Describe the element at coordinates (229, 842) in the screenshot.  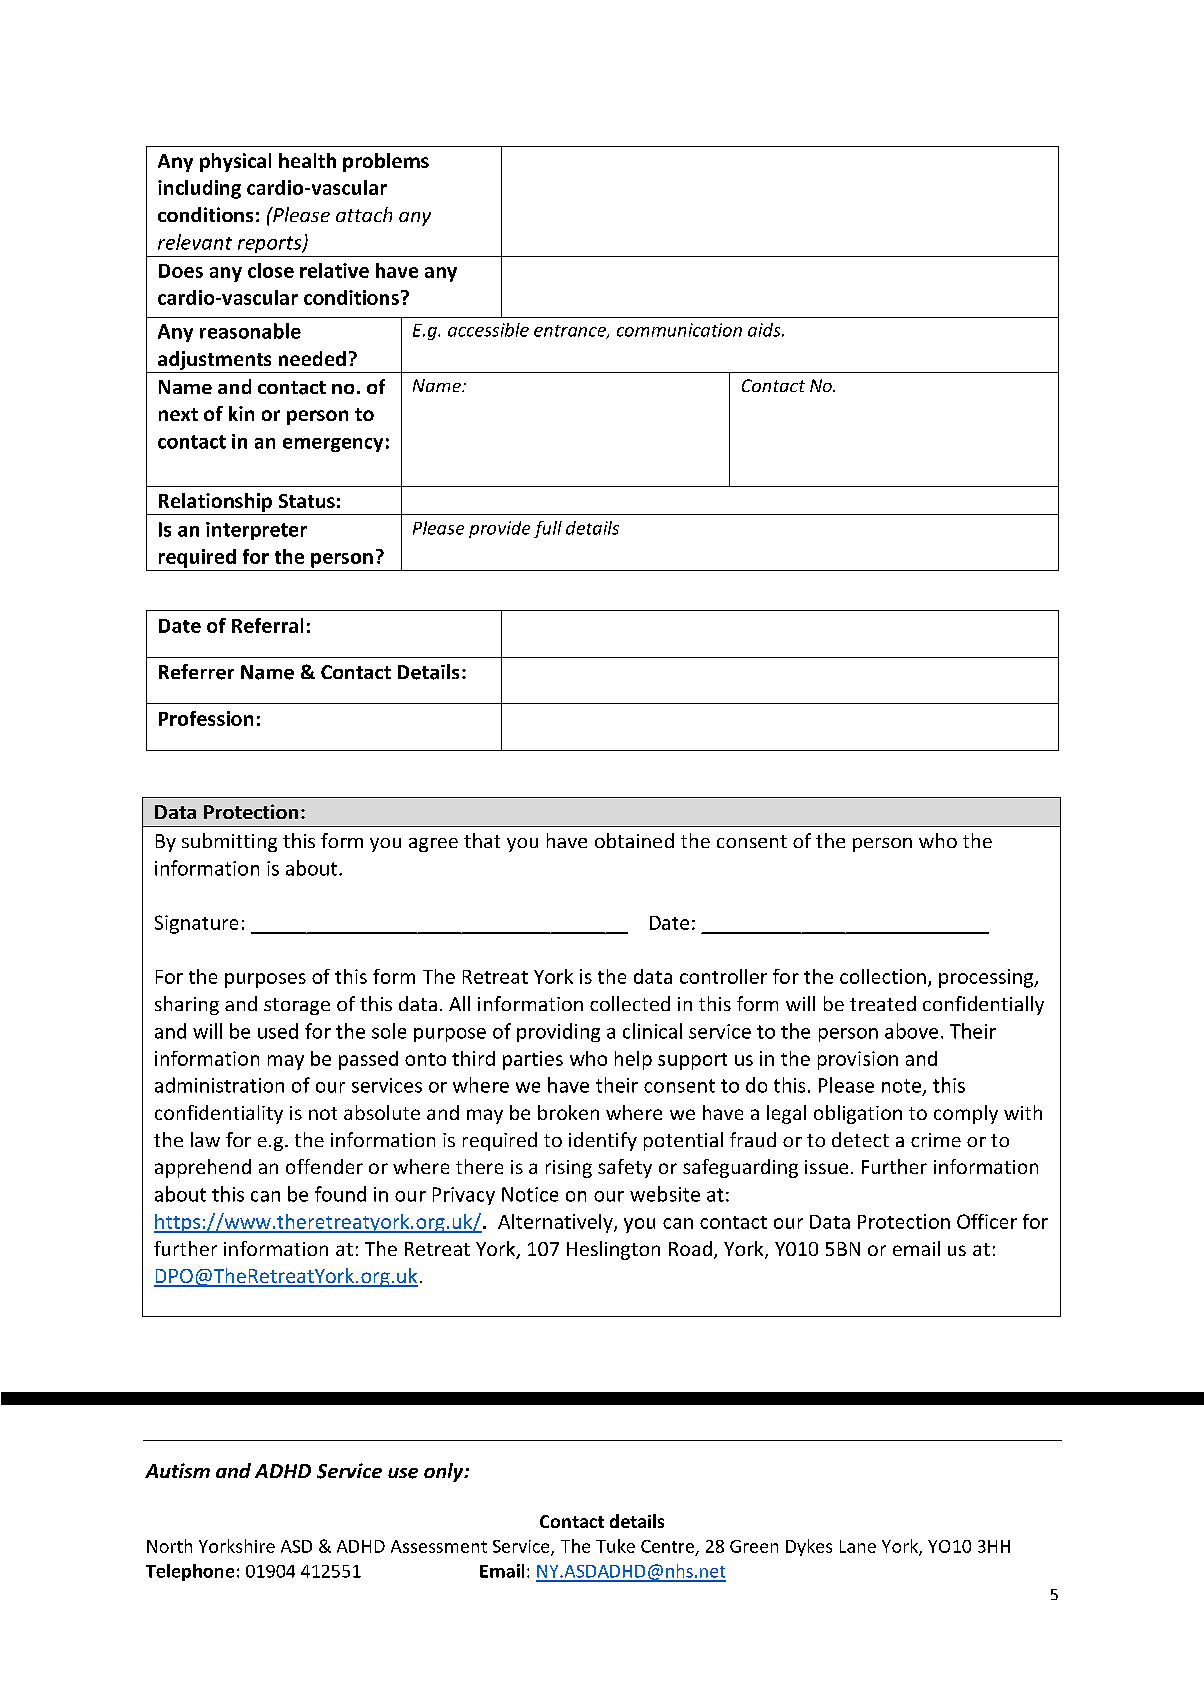
I see `submitting` at that location.
